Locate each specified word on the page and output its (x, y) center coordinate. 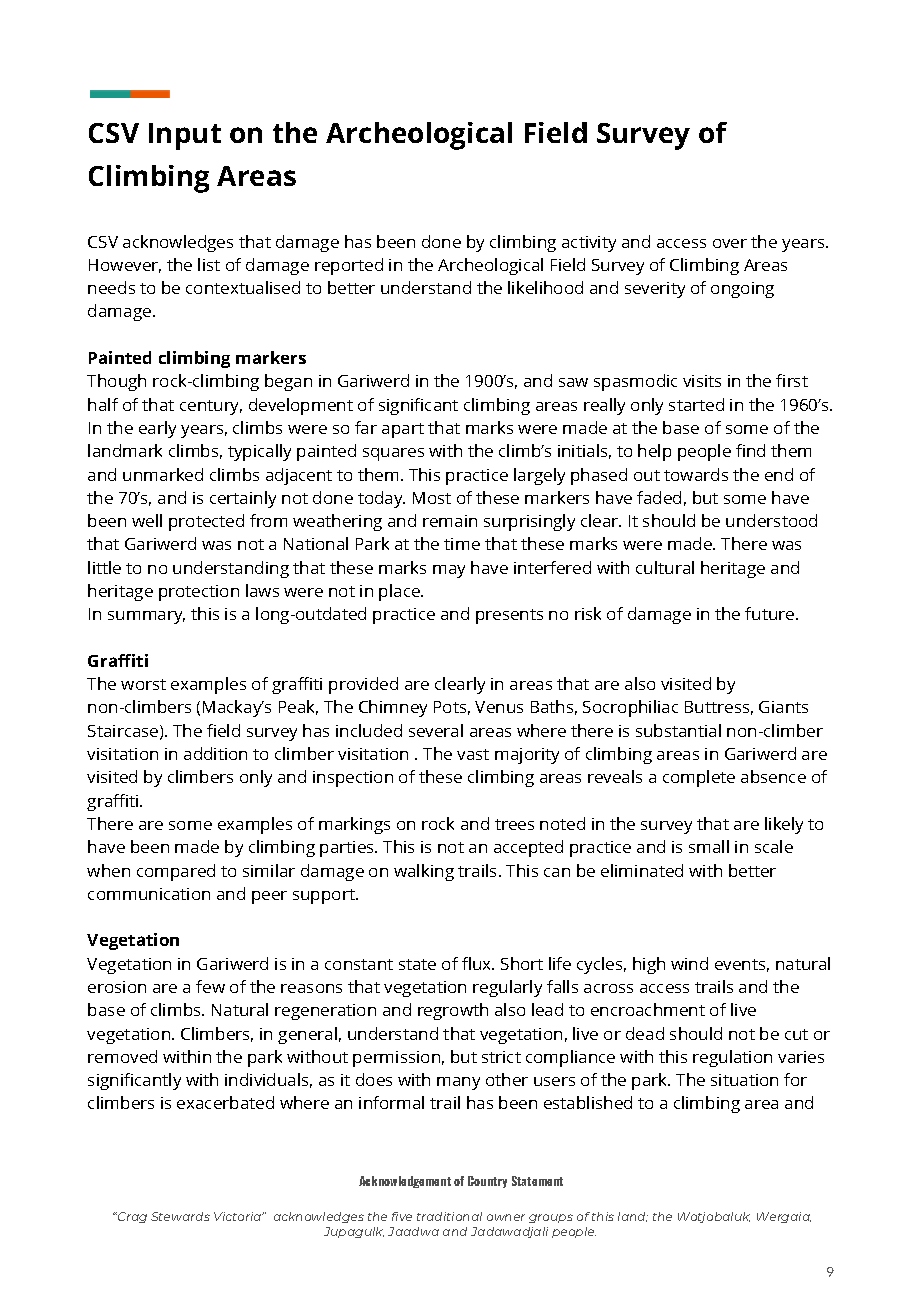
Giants (783, 707)
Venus (499, 707)
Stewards (180, 1216)
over (730, 243)
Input (185, 136)
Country (487, 1182)
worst (143, 684)
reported (349, 266)
